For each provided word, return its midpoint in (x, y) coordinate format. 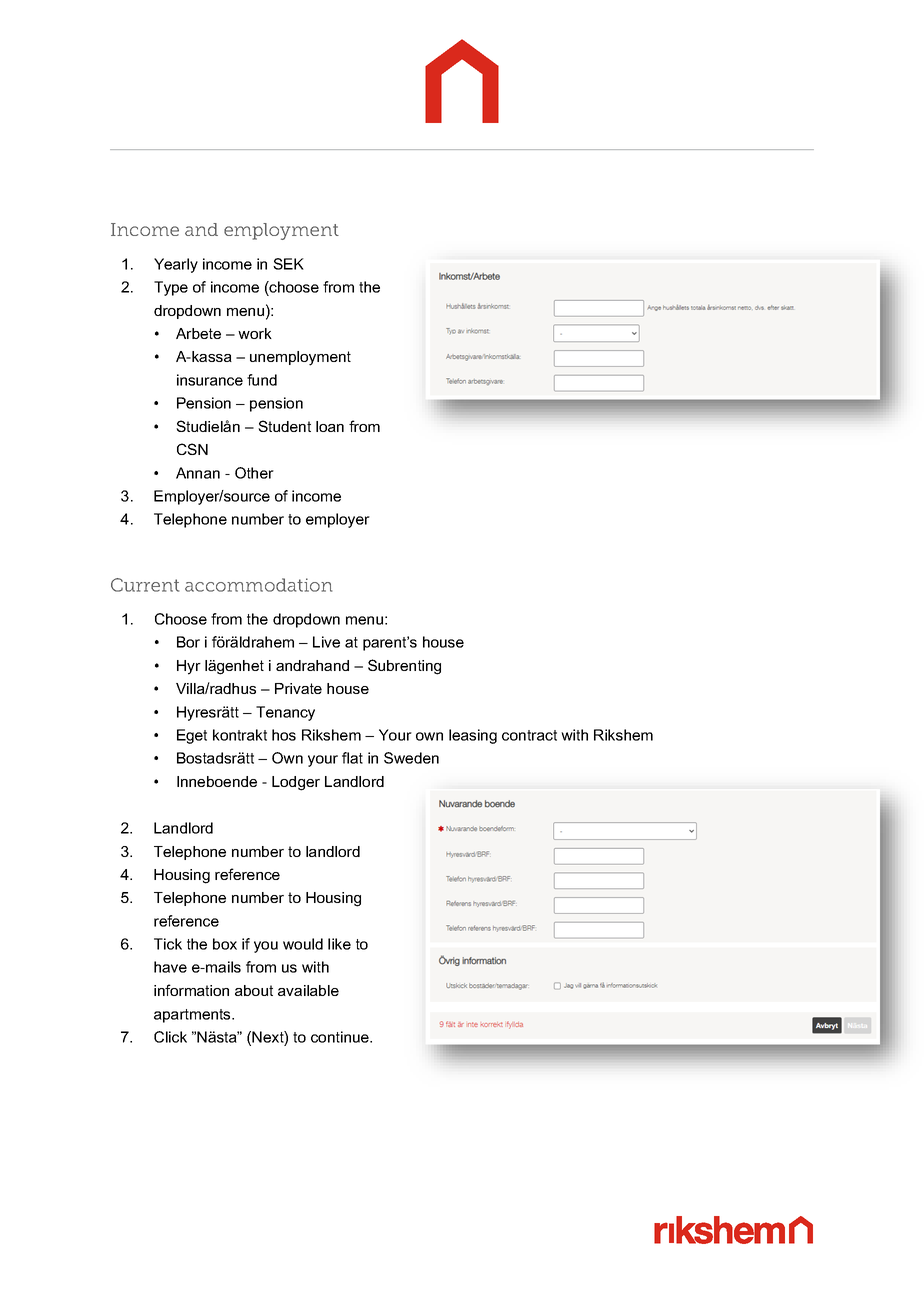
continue (341, 1037)
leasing (473, 736)
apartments (193, 1016)
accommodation (258, 585)
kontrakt (240, 735)
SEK (288, 264)
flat (352, 758)
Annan (198, 473)
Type (171, 288)
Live (326, 642)
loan (330, 426)
